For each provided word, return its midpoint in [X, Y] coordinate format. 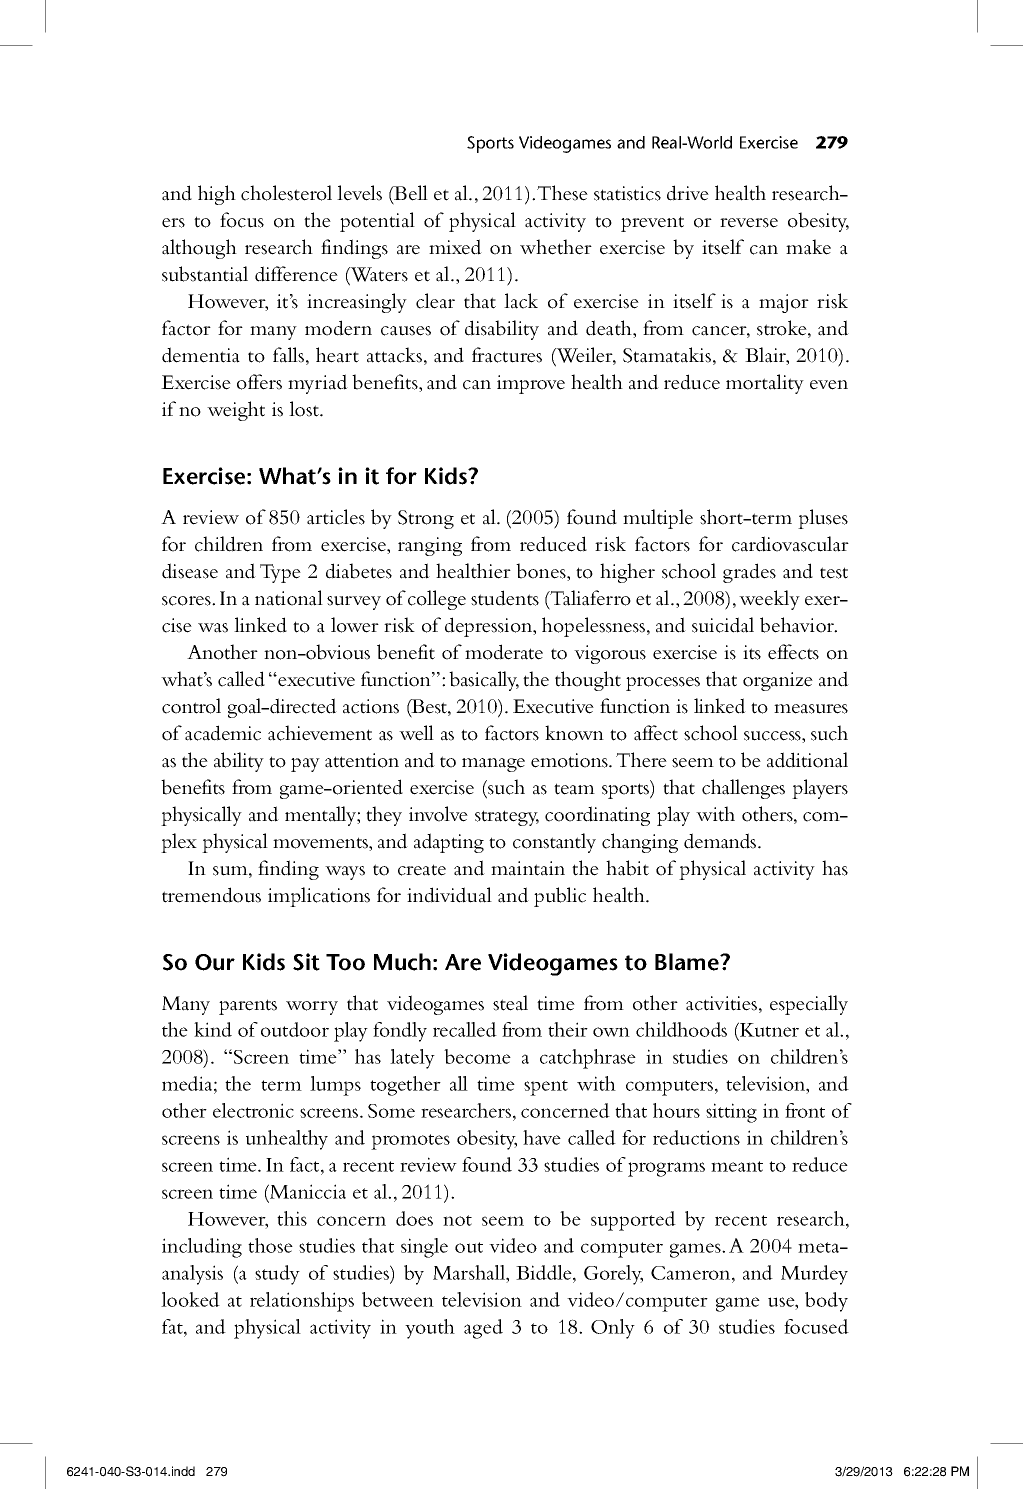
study [277, 1275]
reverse [749, 223]
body [826, 1302]
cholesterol [286, 193]
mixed [455, 247]
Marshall [470, 1274]
